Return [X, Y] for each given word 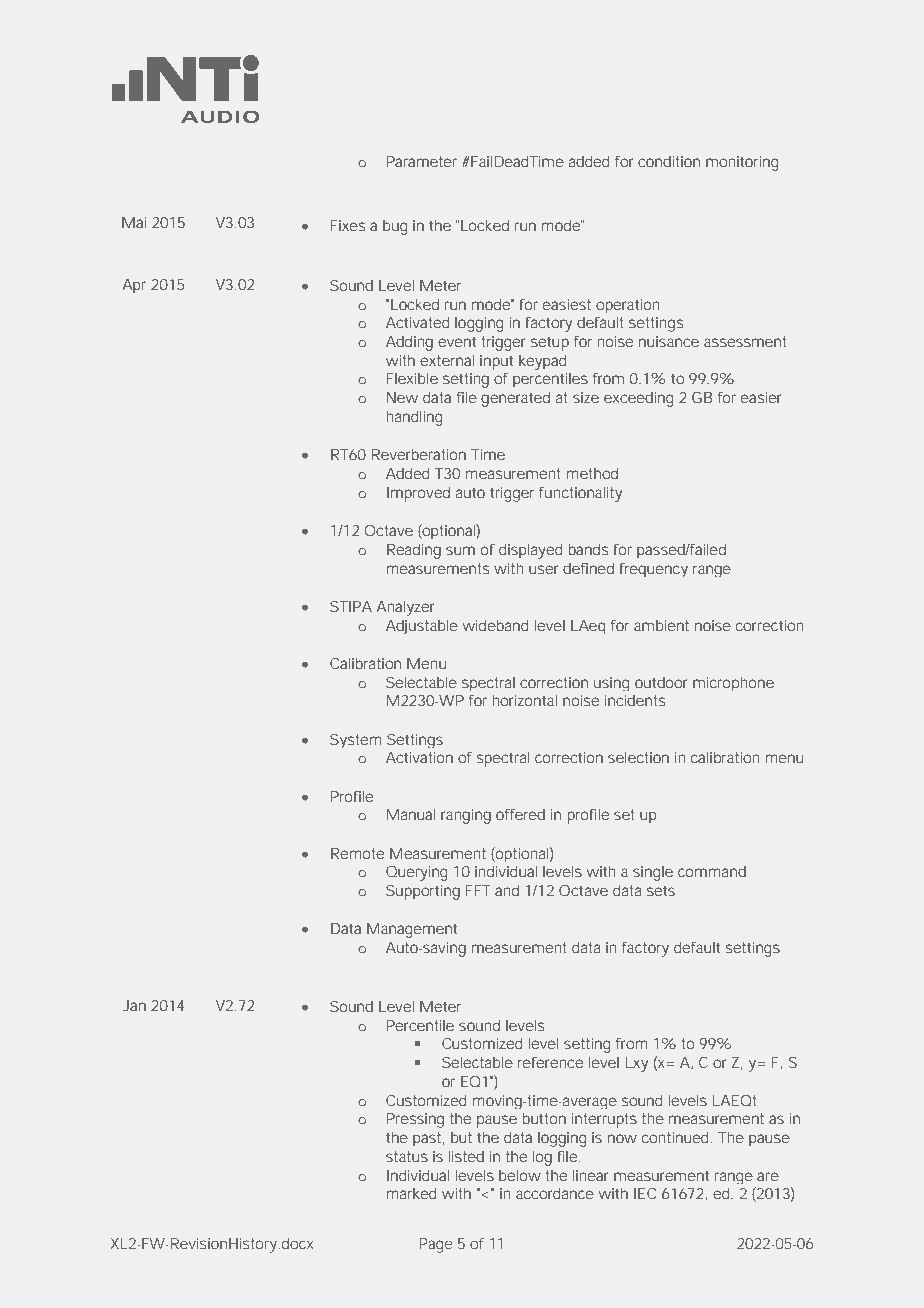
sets [661, 890]
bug [395, 227]
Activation [419, 757]
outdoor [661, 682]
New [402, 397]
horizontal [524, 700]
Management [412, 930]
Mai [134, 222]
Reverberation [419, 454]
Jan [134, 1005]
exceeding [639, 399]
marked [411, 1193]
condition [669, 161]
